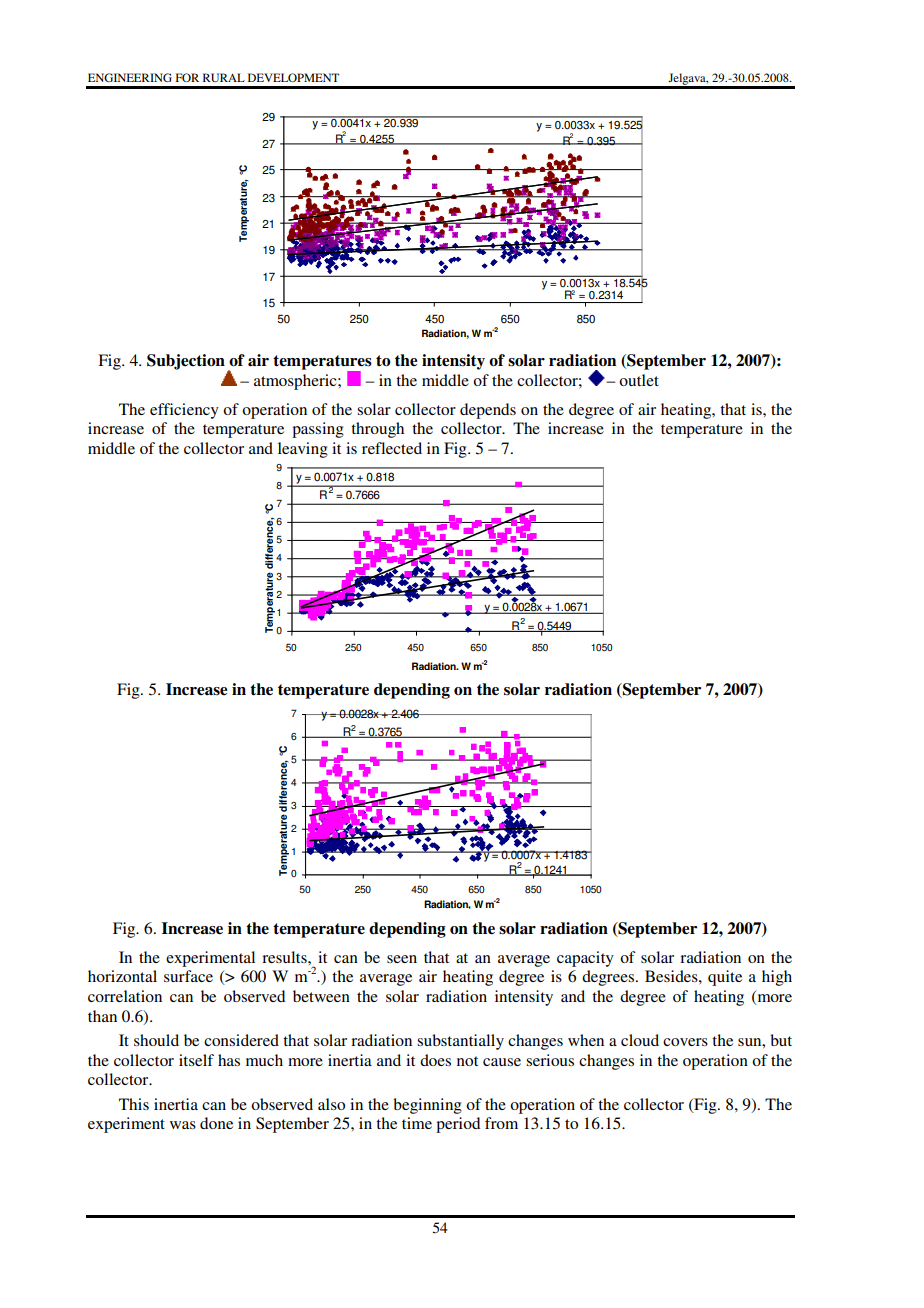  I want to click on covers, so click(685, 1042).
